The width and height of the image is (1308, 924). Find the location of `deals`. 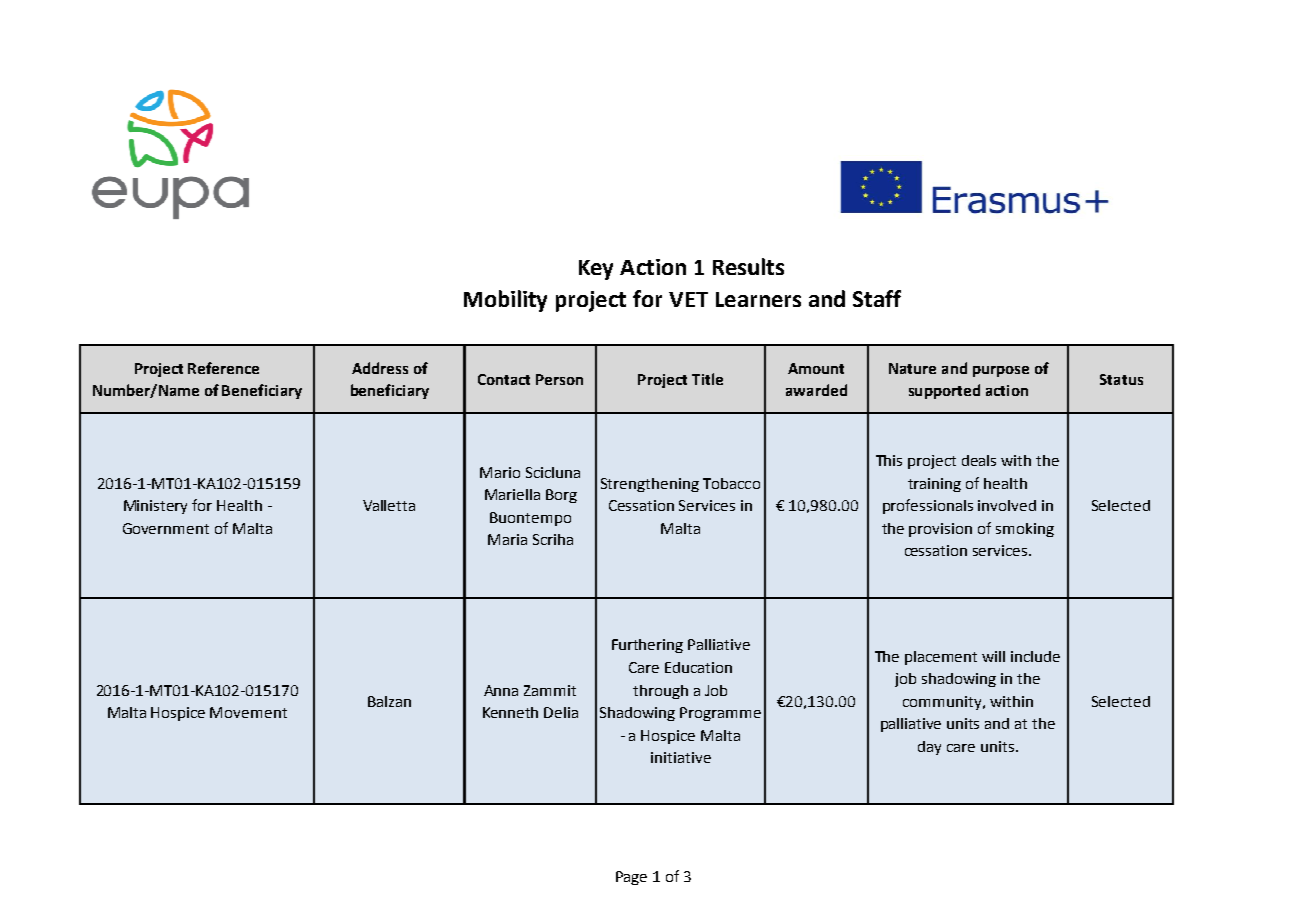

deals is located at coordinates (979, 460).
